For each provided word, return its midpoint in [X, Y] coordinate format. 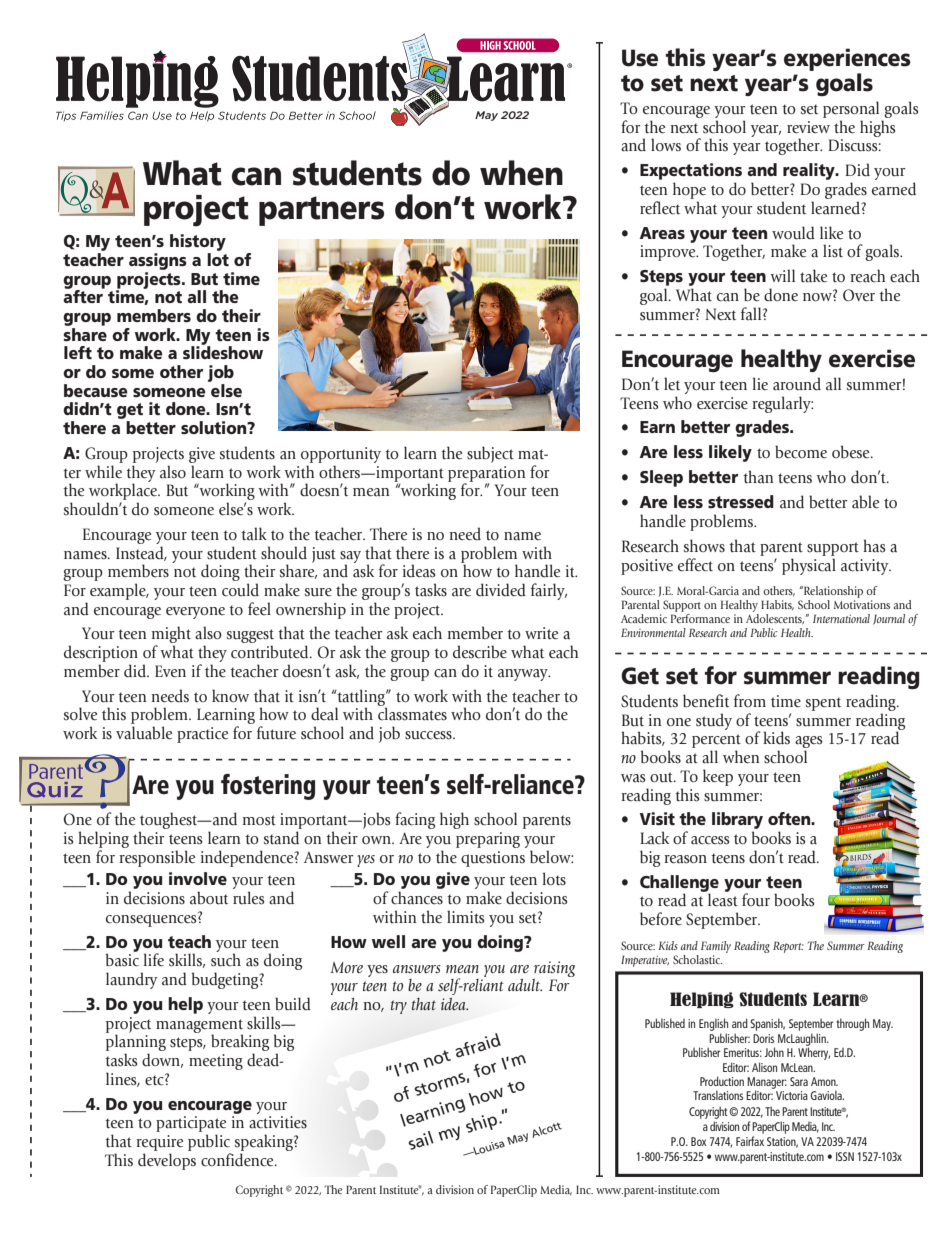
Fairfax [750, 1141]
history [198, 242]
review [808, 127]
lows [666, 145]
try [399, 1007]
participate [191, 1124]
